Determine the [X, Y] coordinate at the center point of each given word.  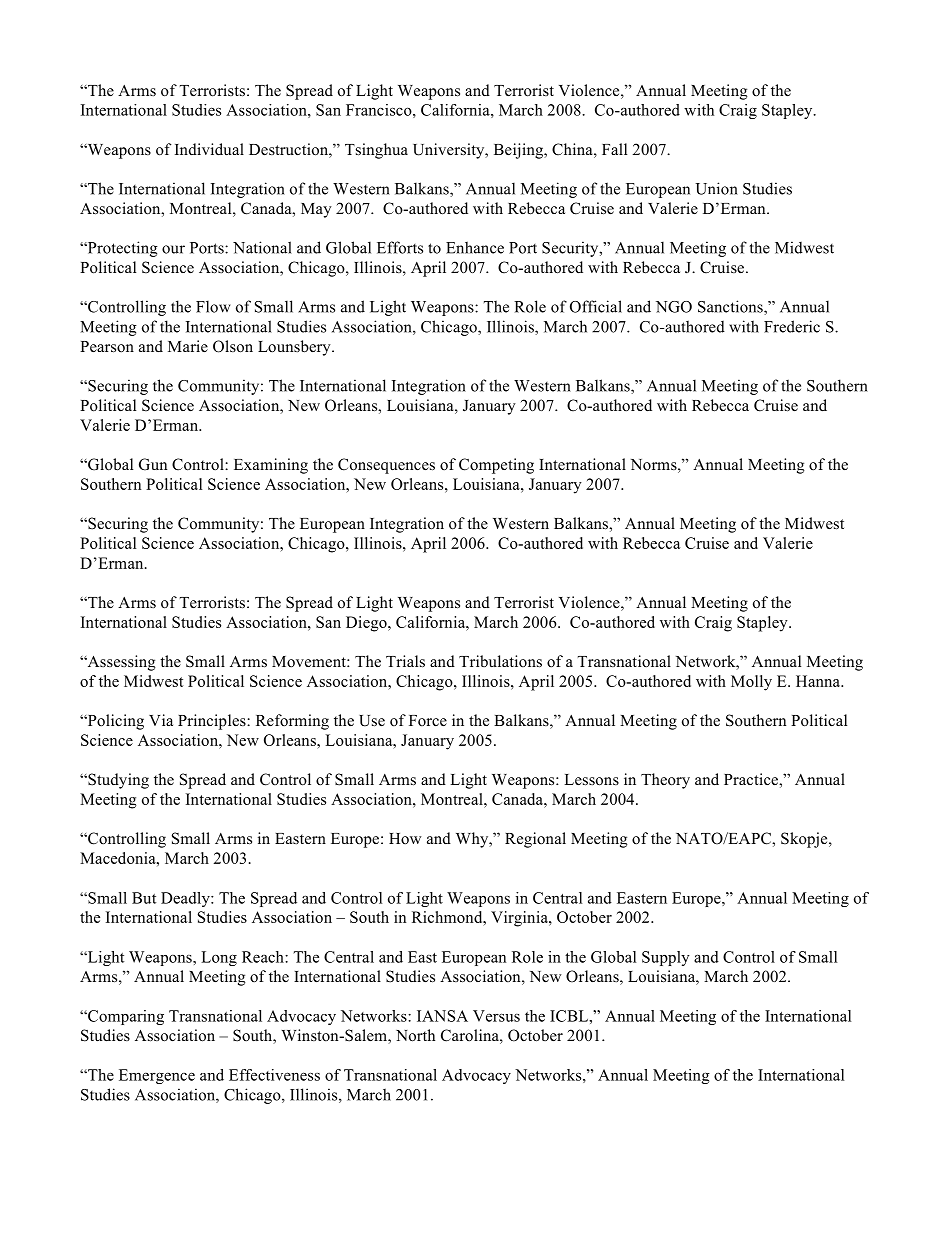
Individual [209, 149]
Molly [751, 683]
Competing [496, 466]
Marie [188, 346]
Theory [665, 781]
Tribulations [500, 661]
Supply [666, 958]
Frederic [792, 326]
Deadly [186, 899]
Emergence [157, 1076]
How [405, 838]
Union [716, 188]
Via [161, 720]
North [415, 1035]
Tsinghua [376, 151]
